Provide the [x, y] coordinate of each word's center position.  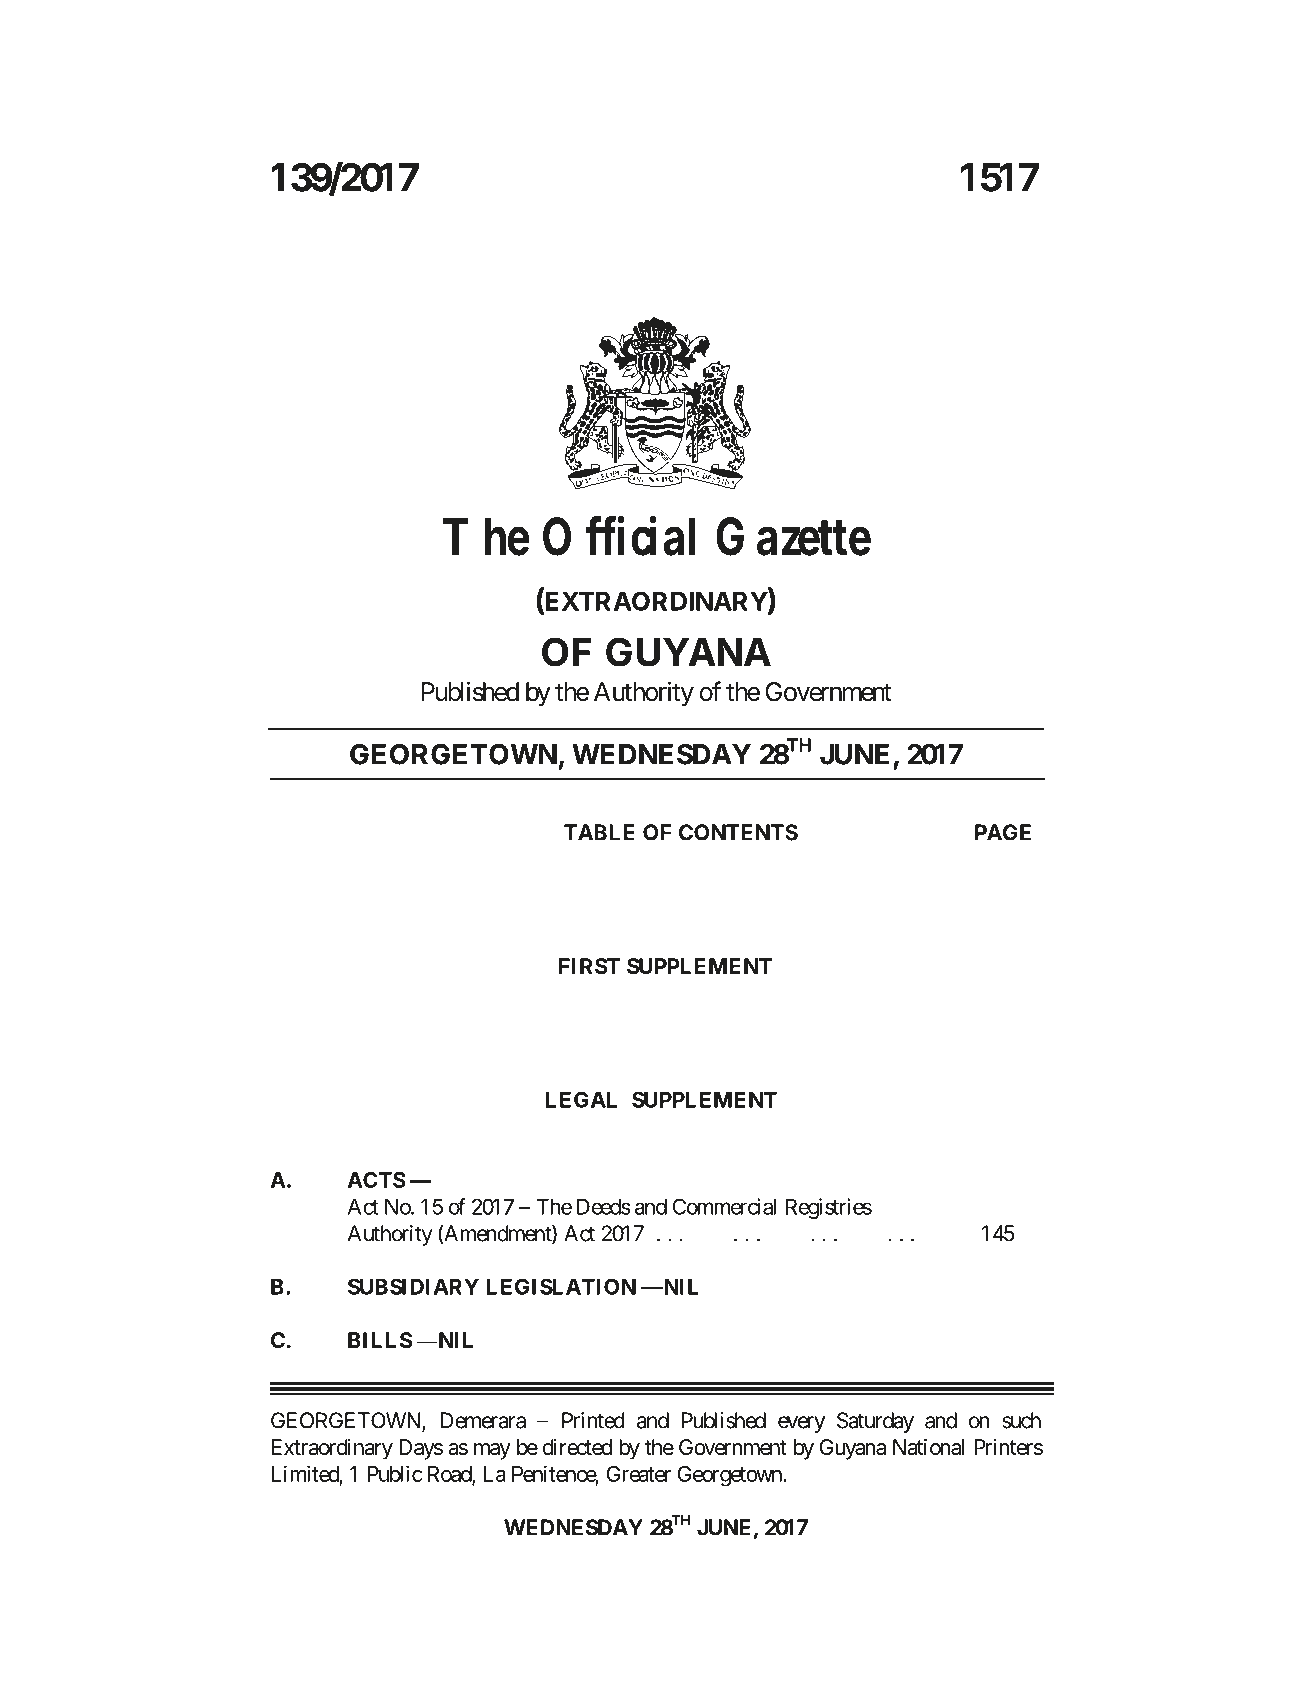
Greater [639, 1474]
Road [450, 1475]
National [928, 1447]
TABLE [599, 832]
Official [619, 536]
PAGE [1003, 832]
